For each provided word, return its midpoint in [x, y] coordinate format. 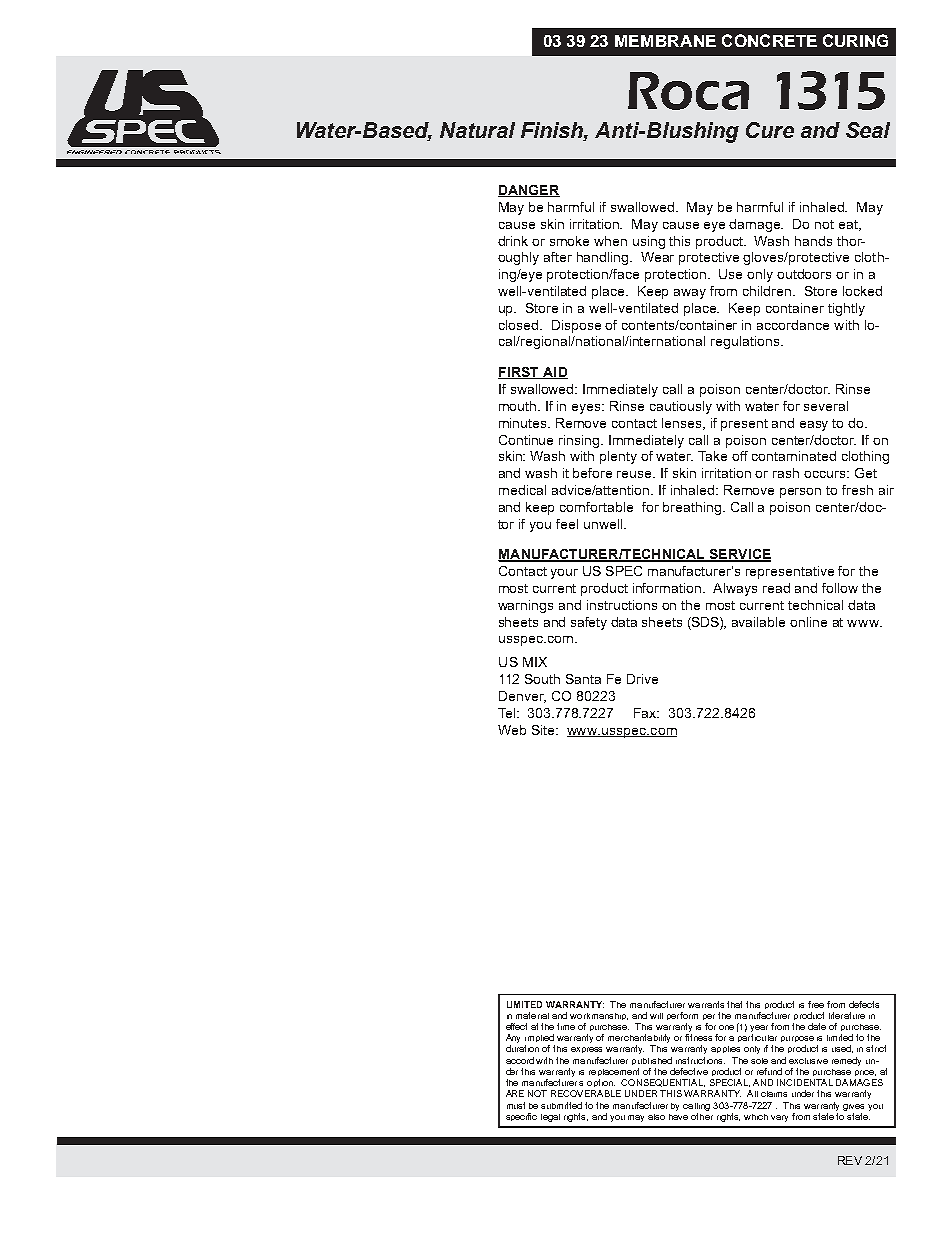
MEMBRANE [665, 41]
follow [840, 588]
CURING [855, 40]
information [668, 588]
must [516, 1105]
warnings [525, 606]
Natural [477, 130]
